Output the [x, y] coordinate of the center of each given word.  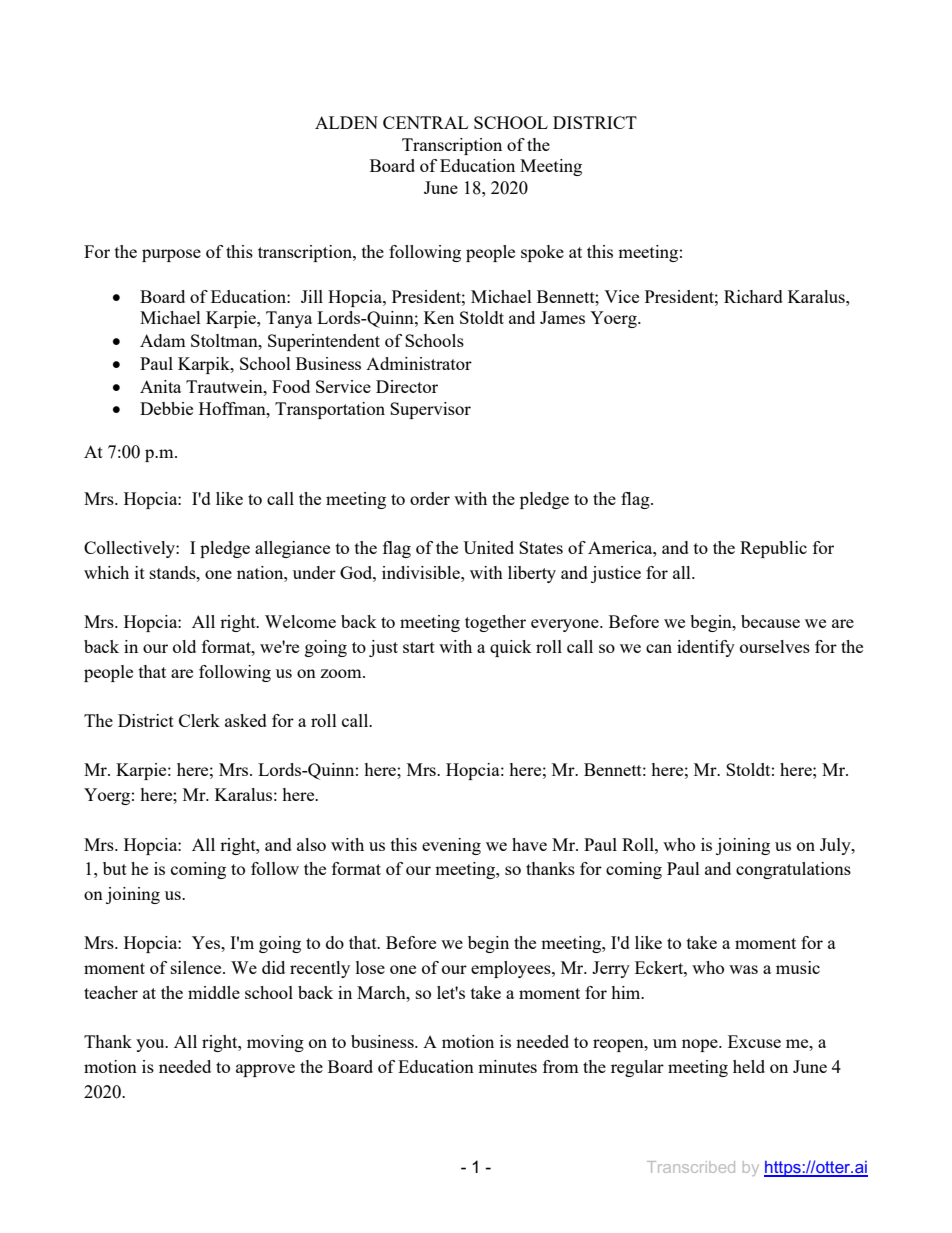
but [115, 868]
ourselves [775, 646]
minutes [507, 1066]
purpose [171, 255]
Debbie [166, 408]
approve [265, 1070]
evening [451, 846]
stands [174, 572]
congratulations [793, 870]
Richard [753, 296]
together [495, 623]
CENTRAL [425, 122]
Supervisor [430, 410]
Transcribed [691, 1167]
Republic [773, 549]
